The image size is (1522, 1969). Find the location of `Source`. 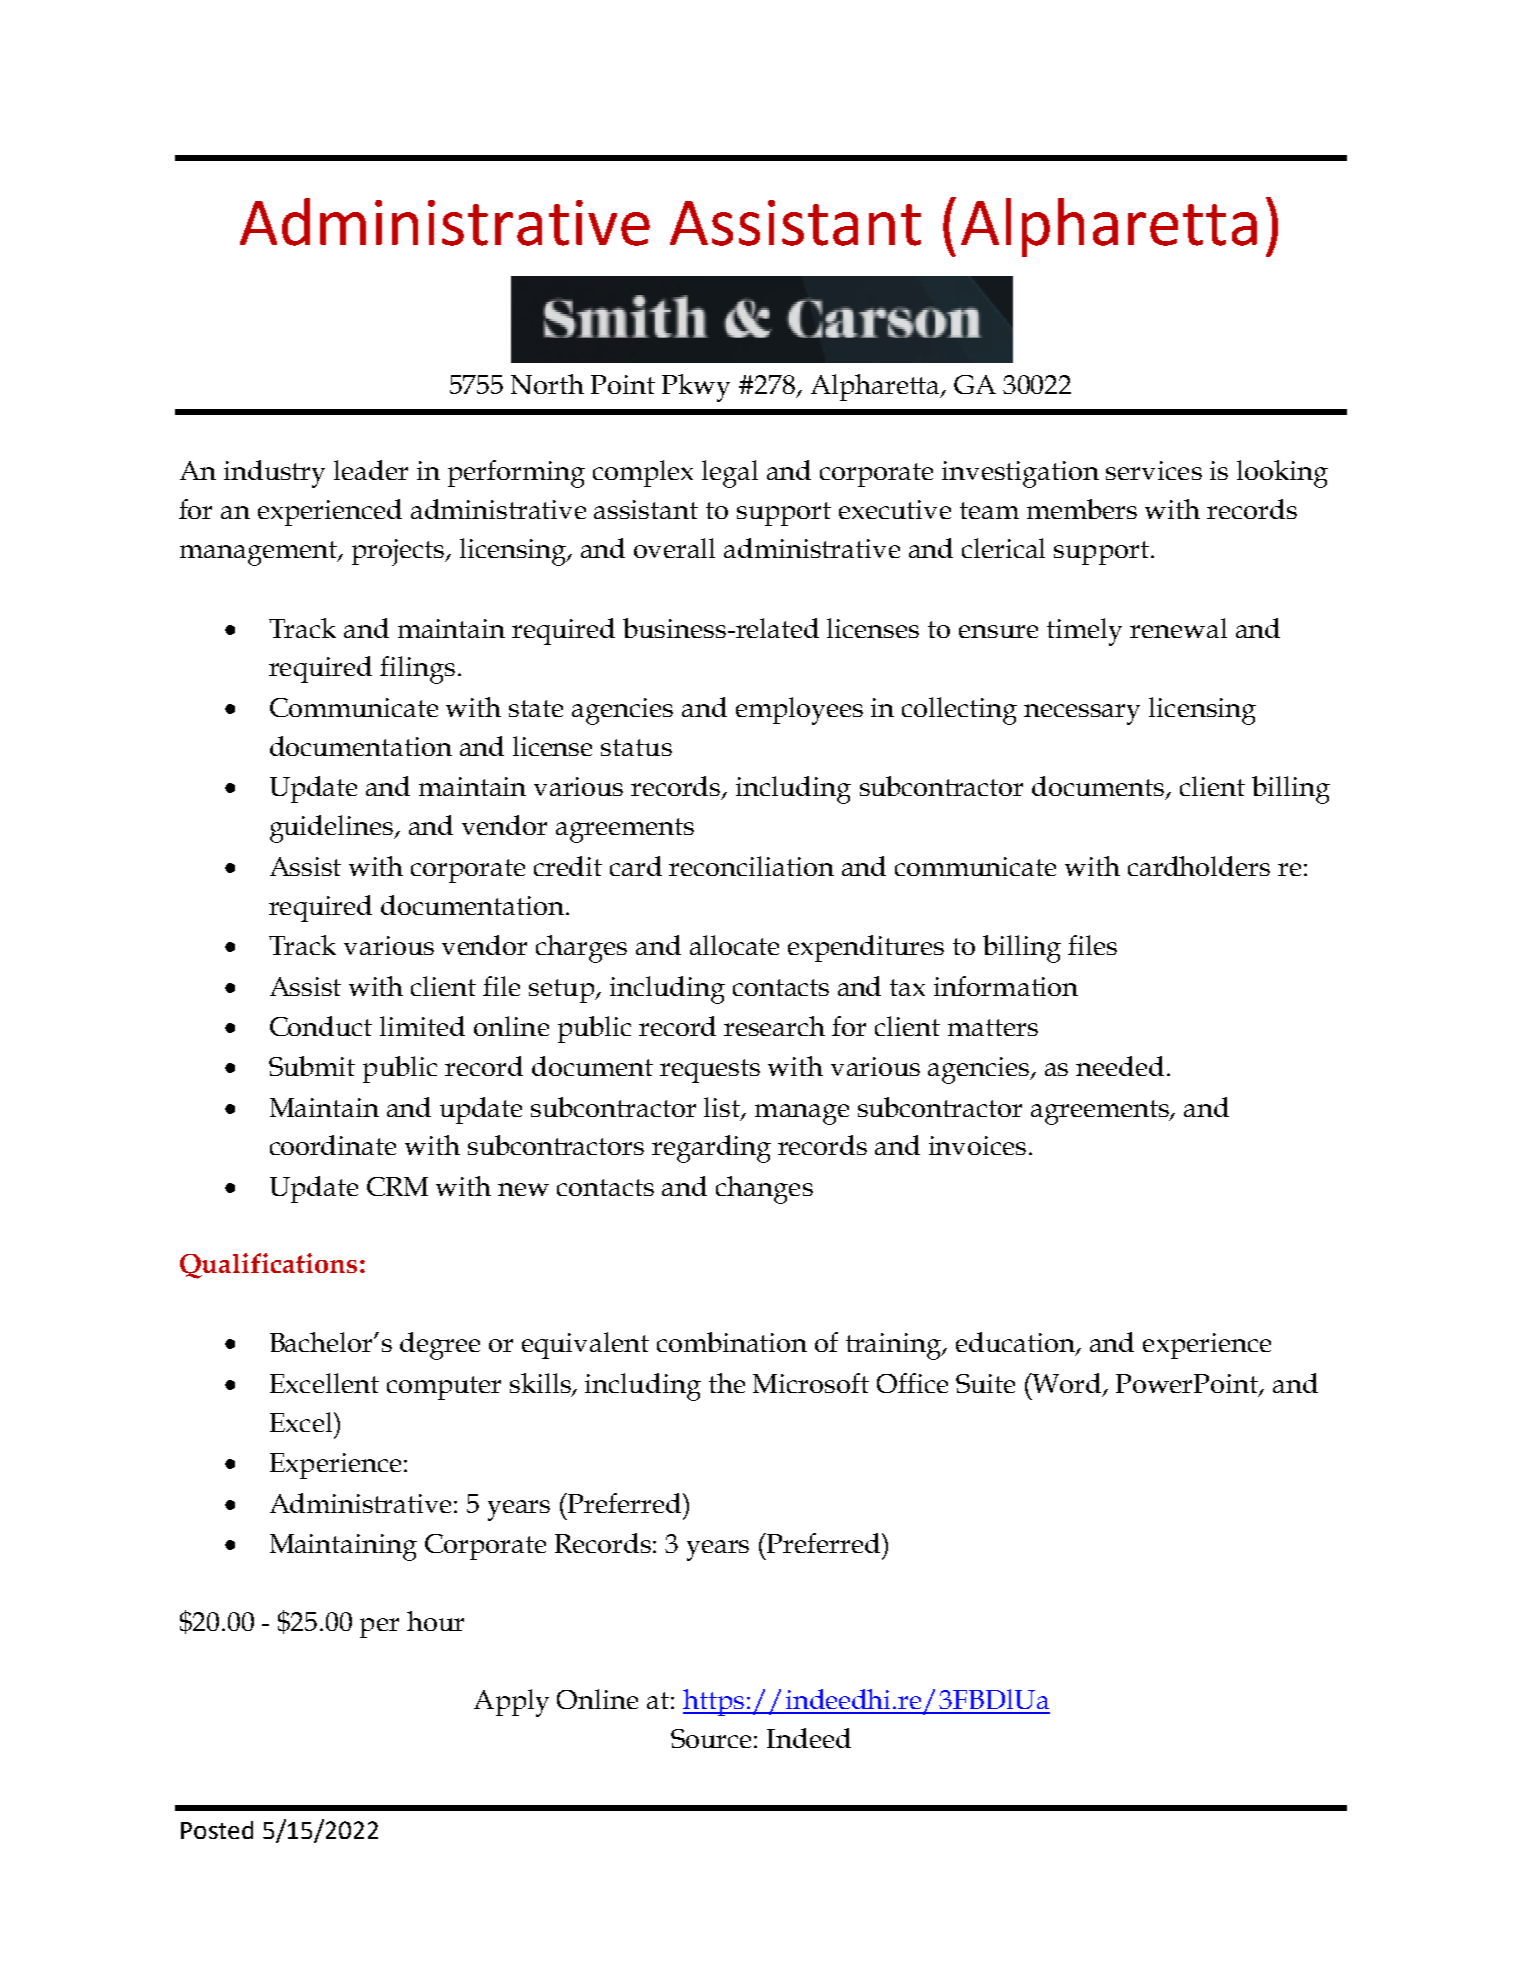

Source is located at coordinates (711, 1738).
